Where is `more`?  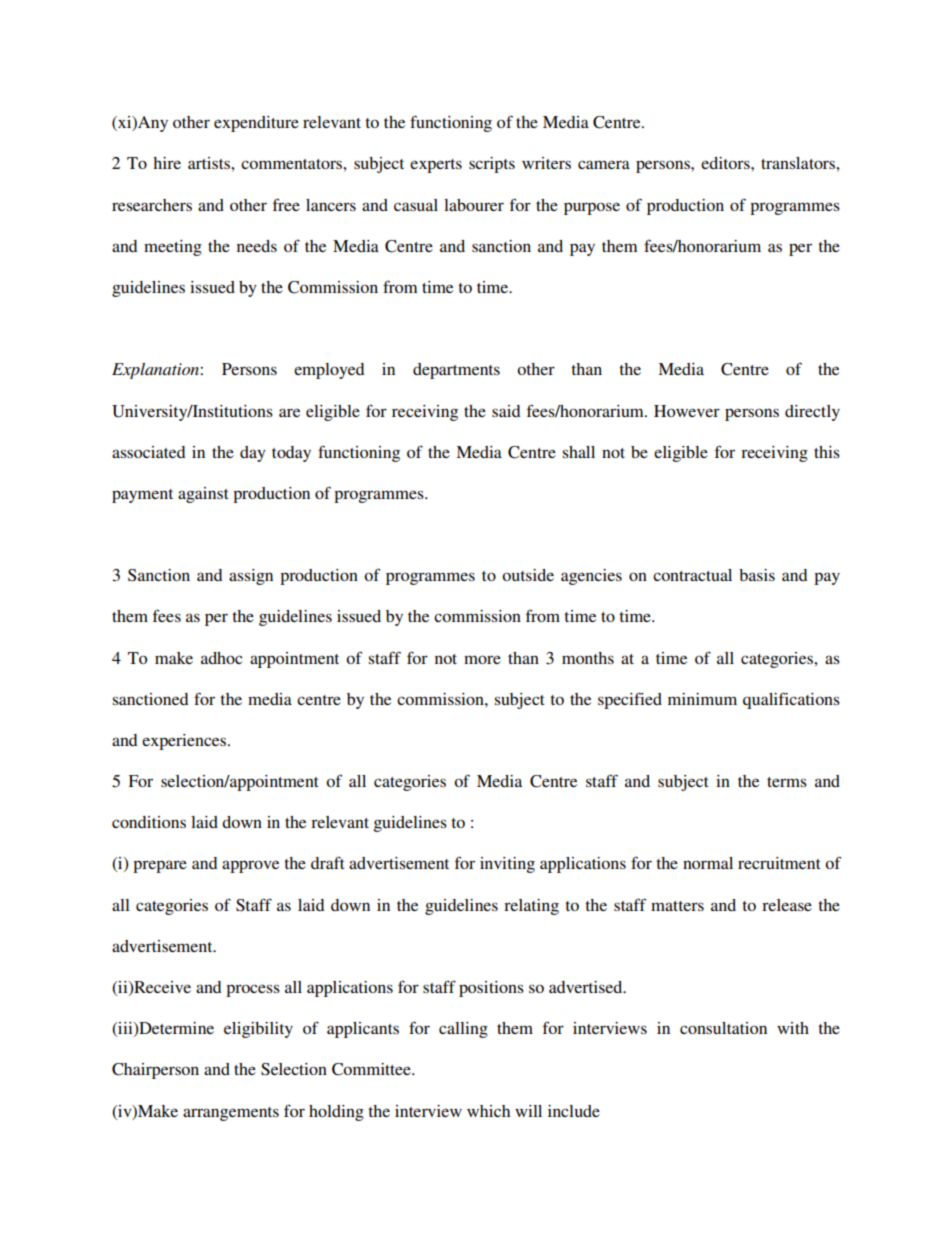 more is located at coordinates (482, 659).
